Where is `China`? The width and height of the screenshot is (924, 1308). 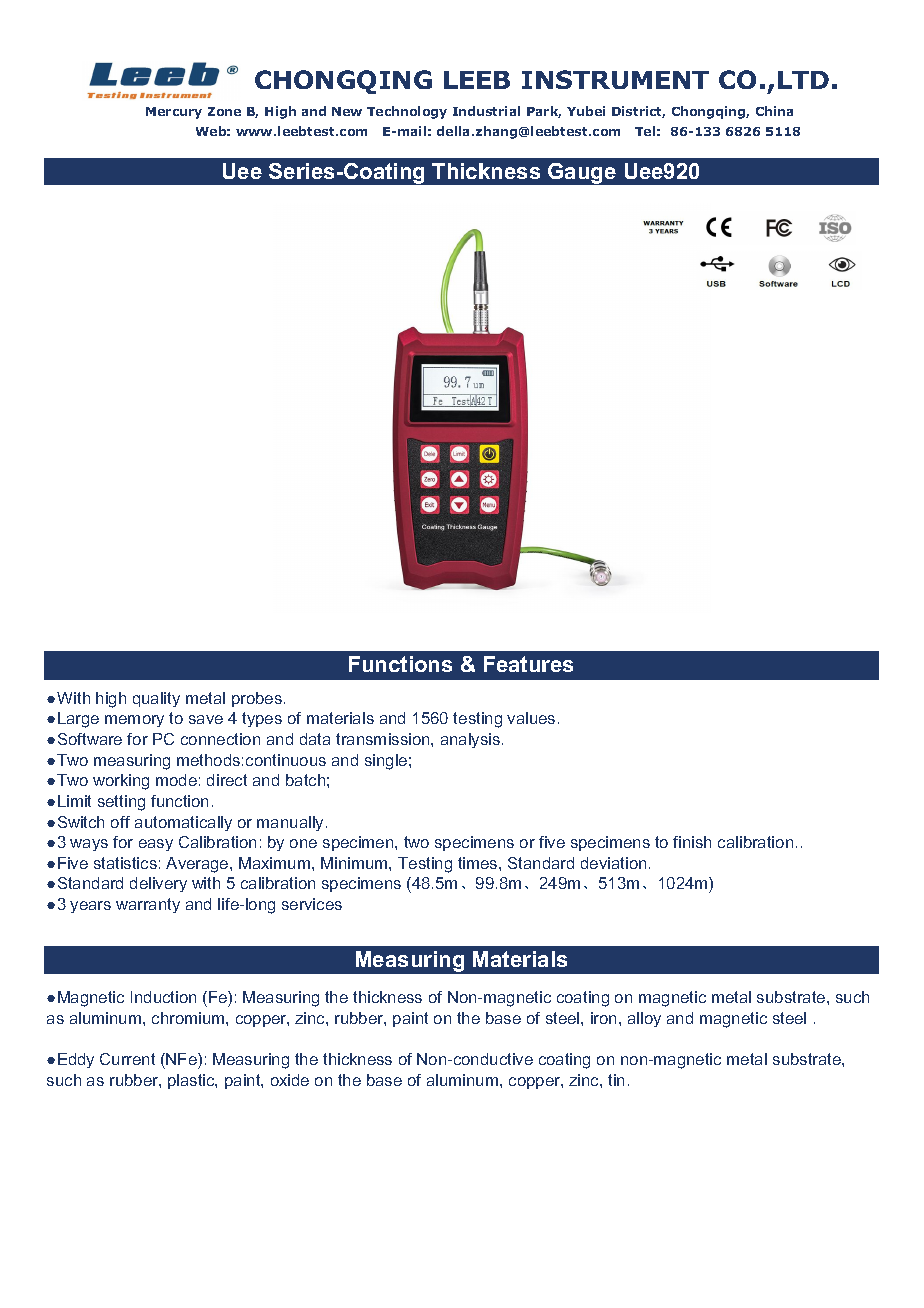 China is located at coordinates (774, 111).
